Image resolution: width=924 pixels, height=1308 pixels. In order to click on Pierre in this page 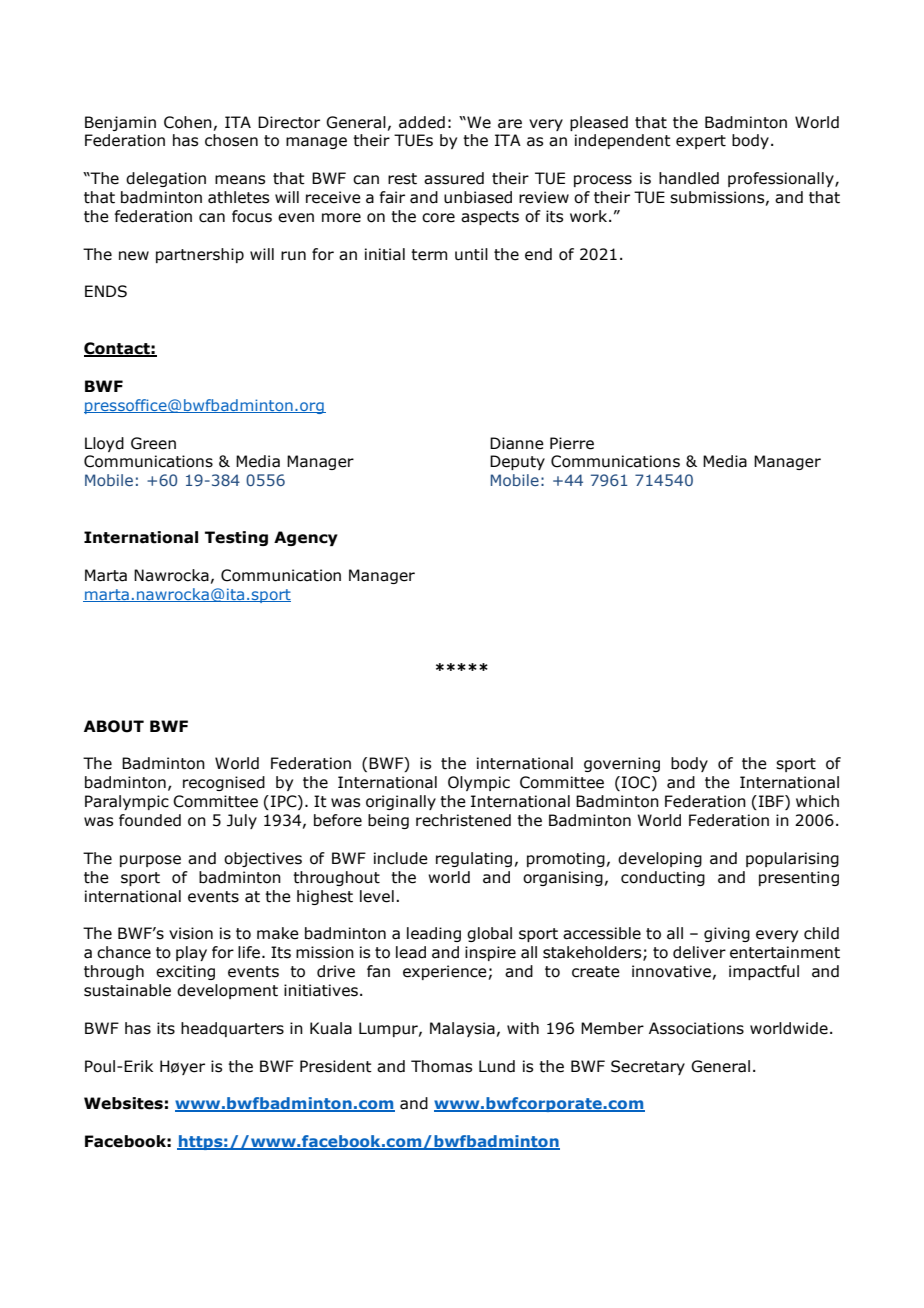, I will do `click(572, 443)`.
